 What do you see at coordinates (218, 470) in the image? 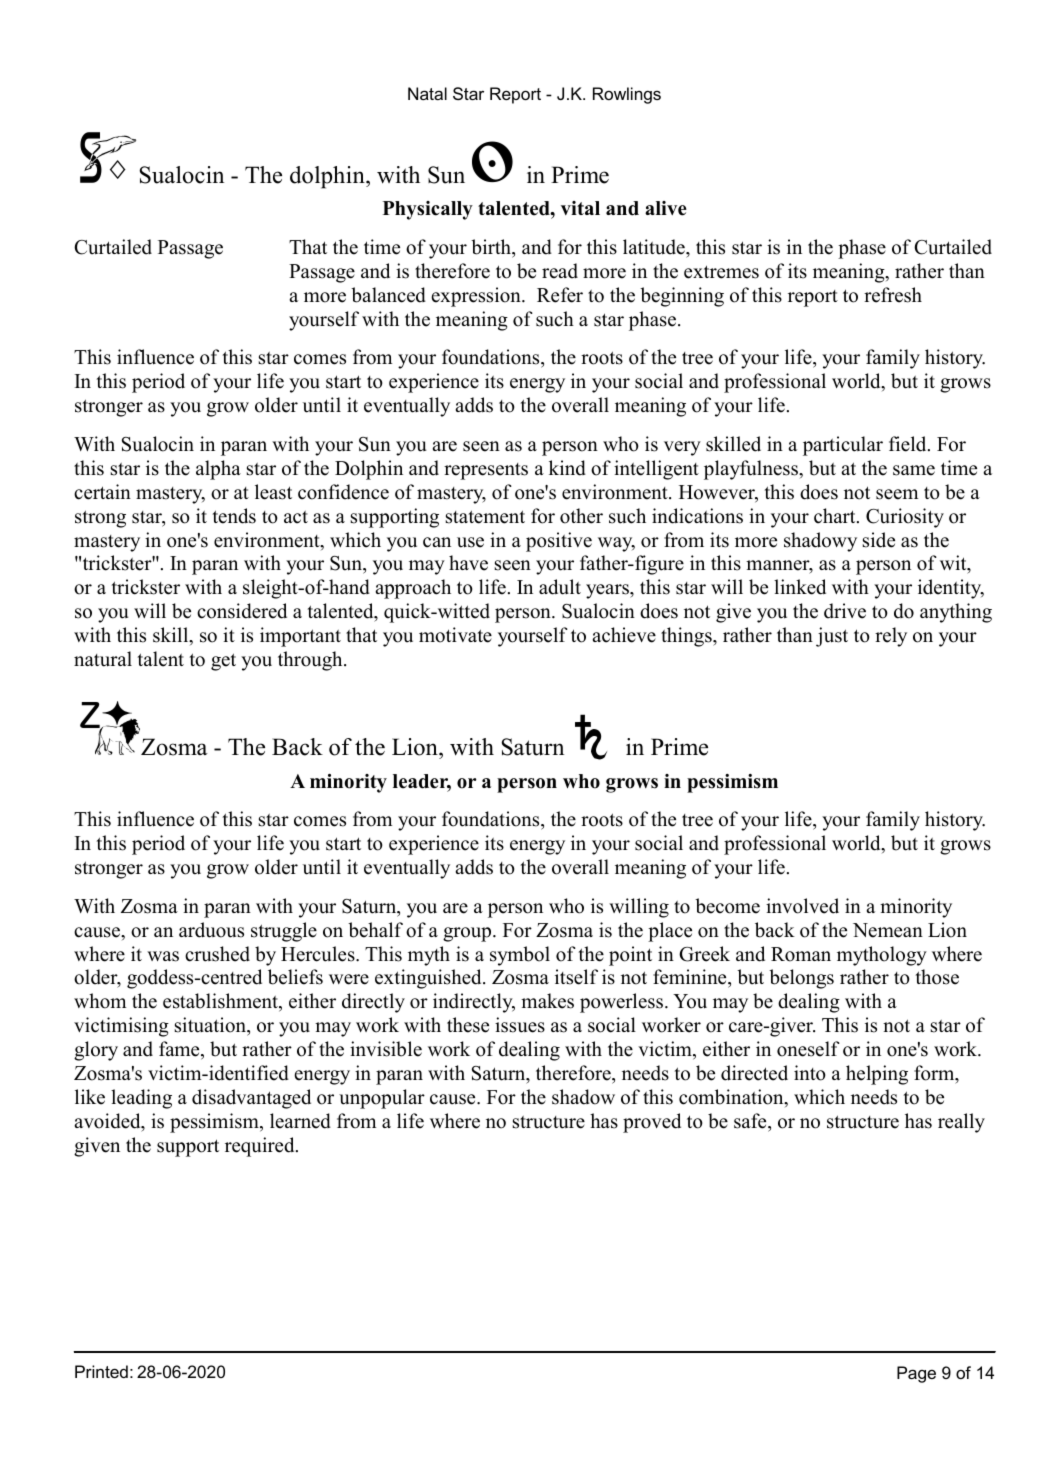
I see `alpha` at bounding box center [218, 470].
